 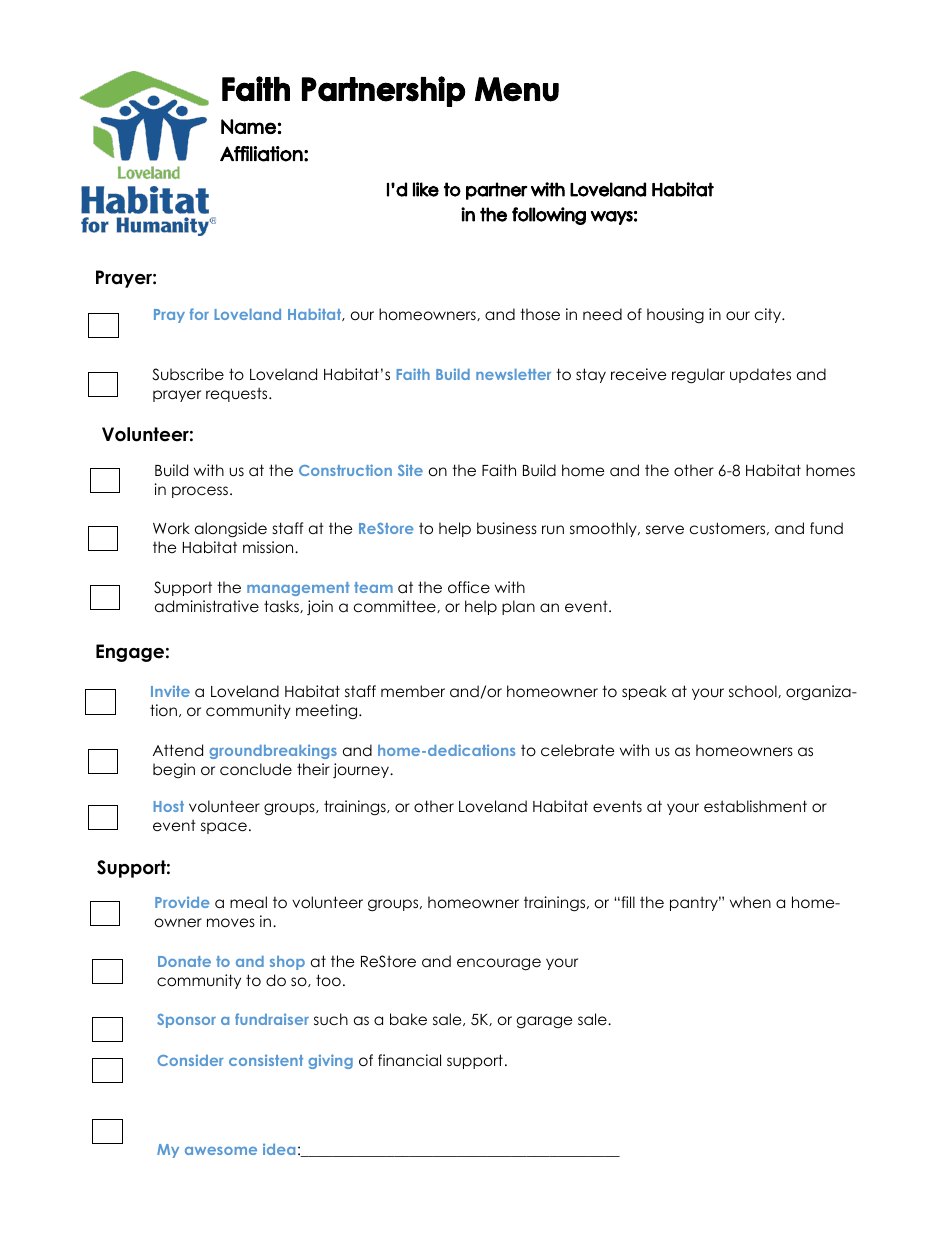 What do you see at coordinates (499, 964) in the screenshot?
I see `encourage` at bounding box center [499, 964].
